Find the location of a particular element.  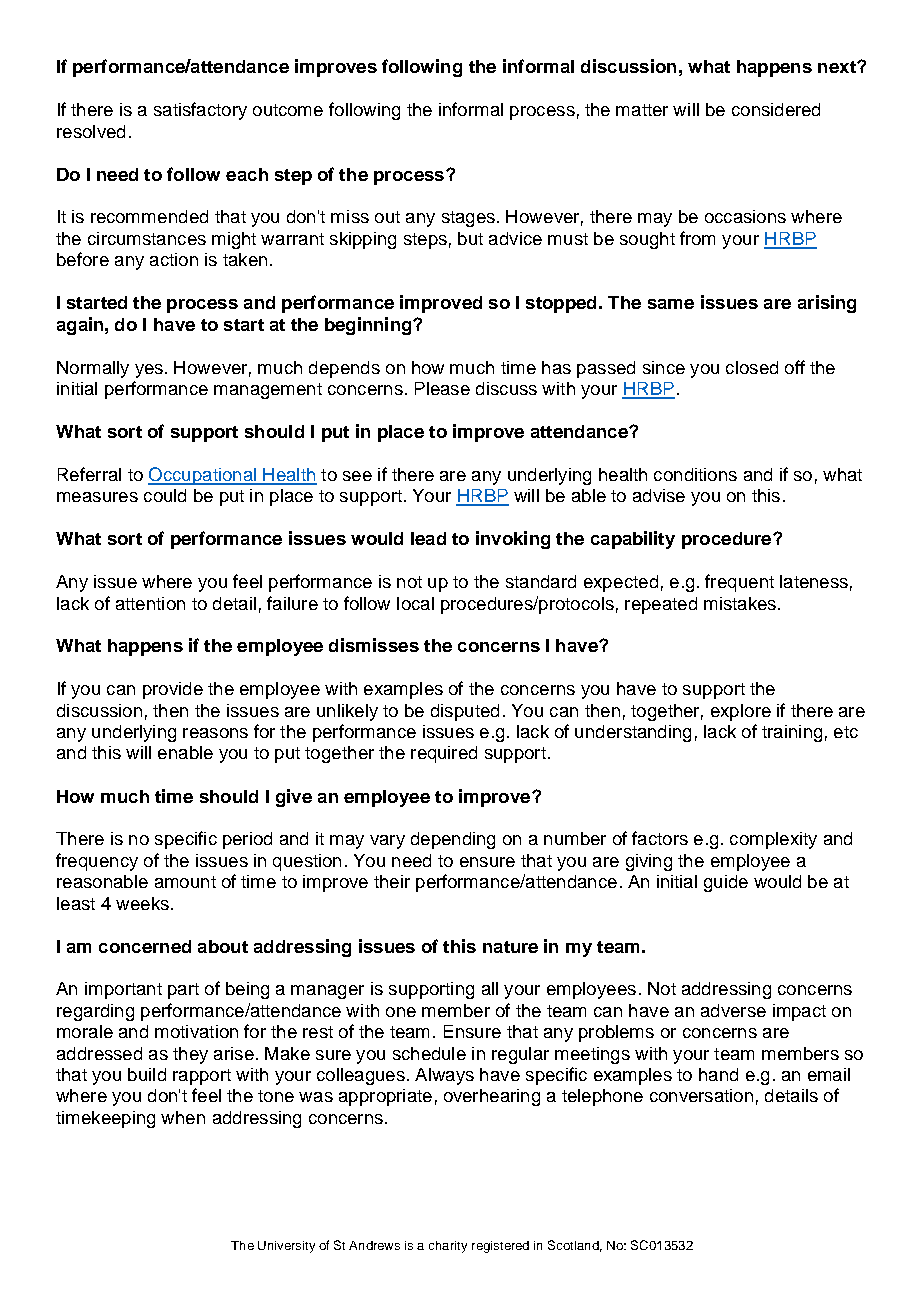

could is located at coordinates (165, 495).
